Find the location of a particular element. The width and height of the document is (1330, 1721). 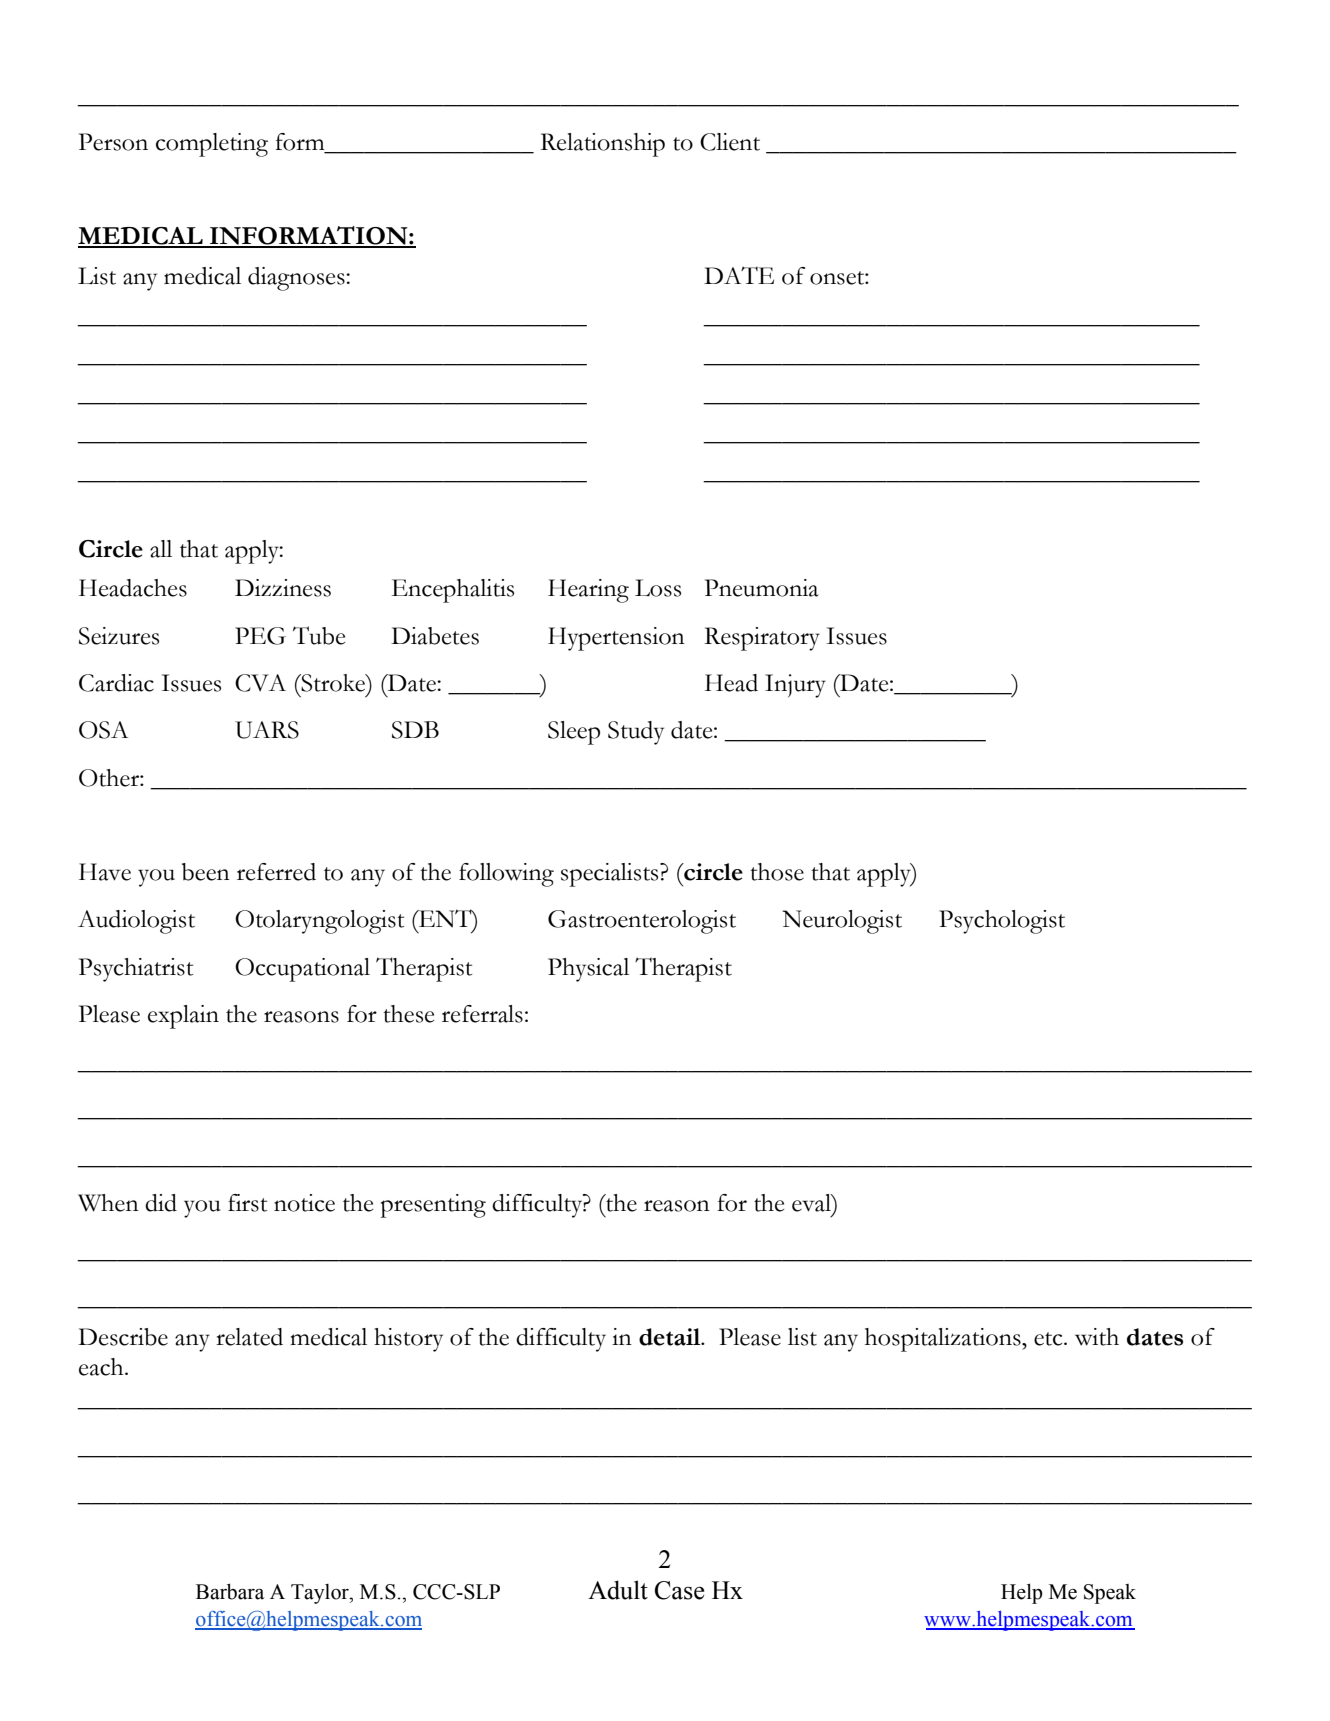

Relationship is located at coordinates (602, 145).
